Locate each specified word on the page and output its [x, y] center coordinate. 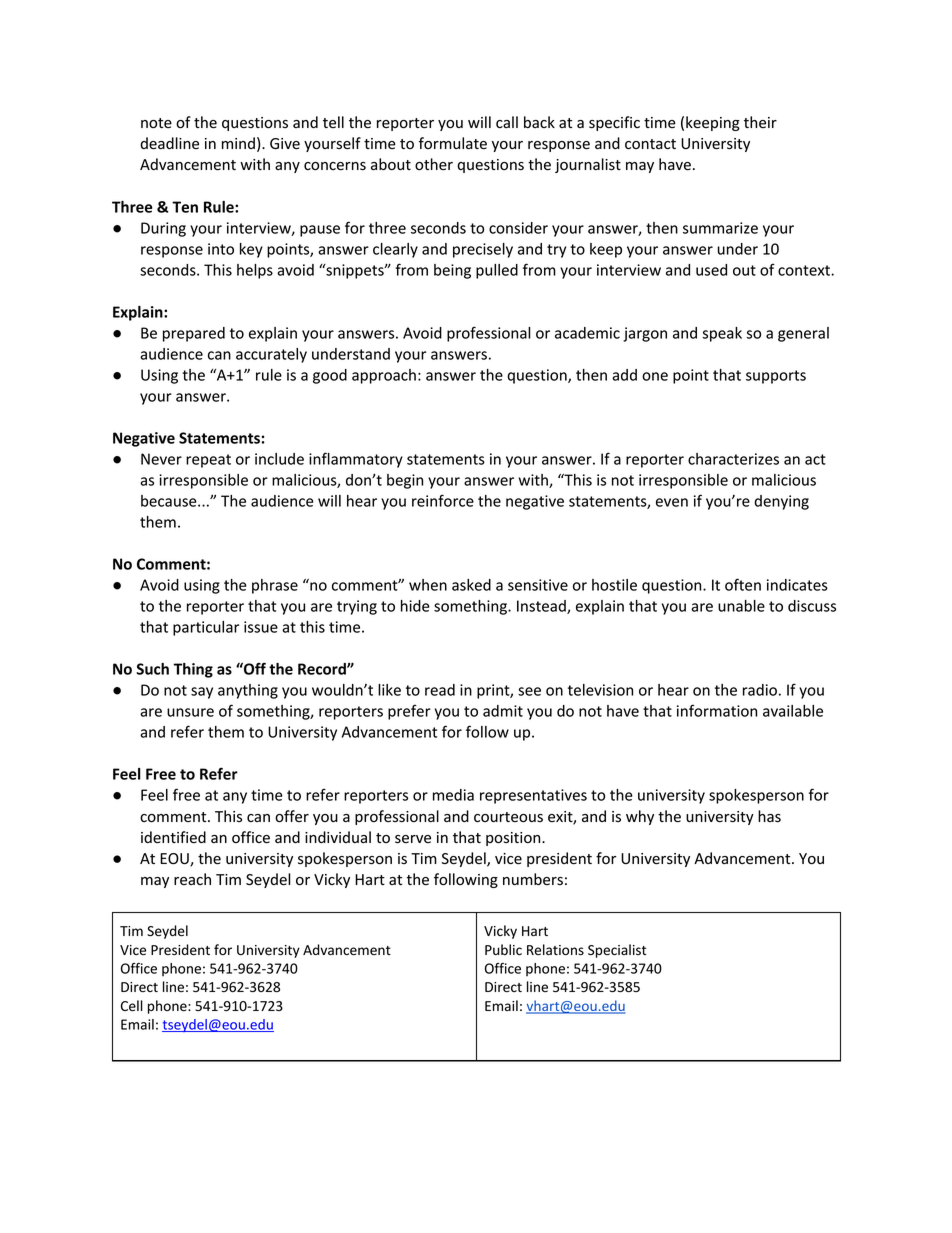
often [743, 584]
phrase [275, 586]
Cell [132, 1006]
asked [471, 585]
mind [238, 143]
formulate [453, 143]
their [760, 122]
